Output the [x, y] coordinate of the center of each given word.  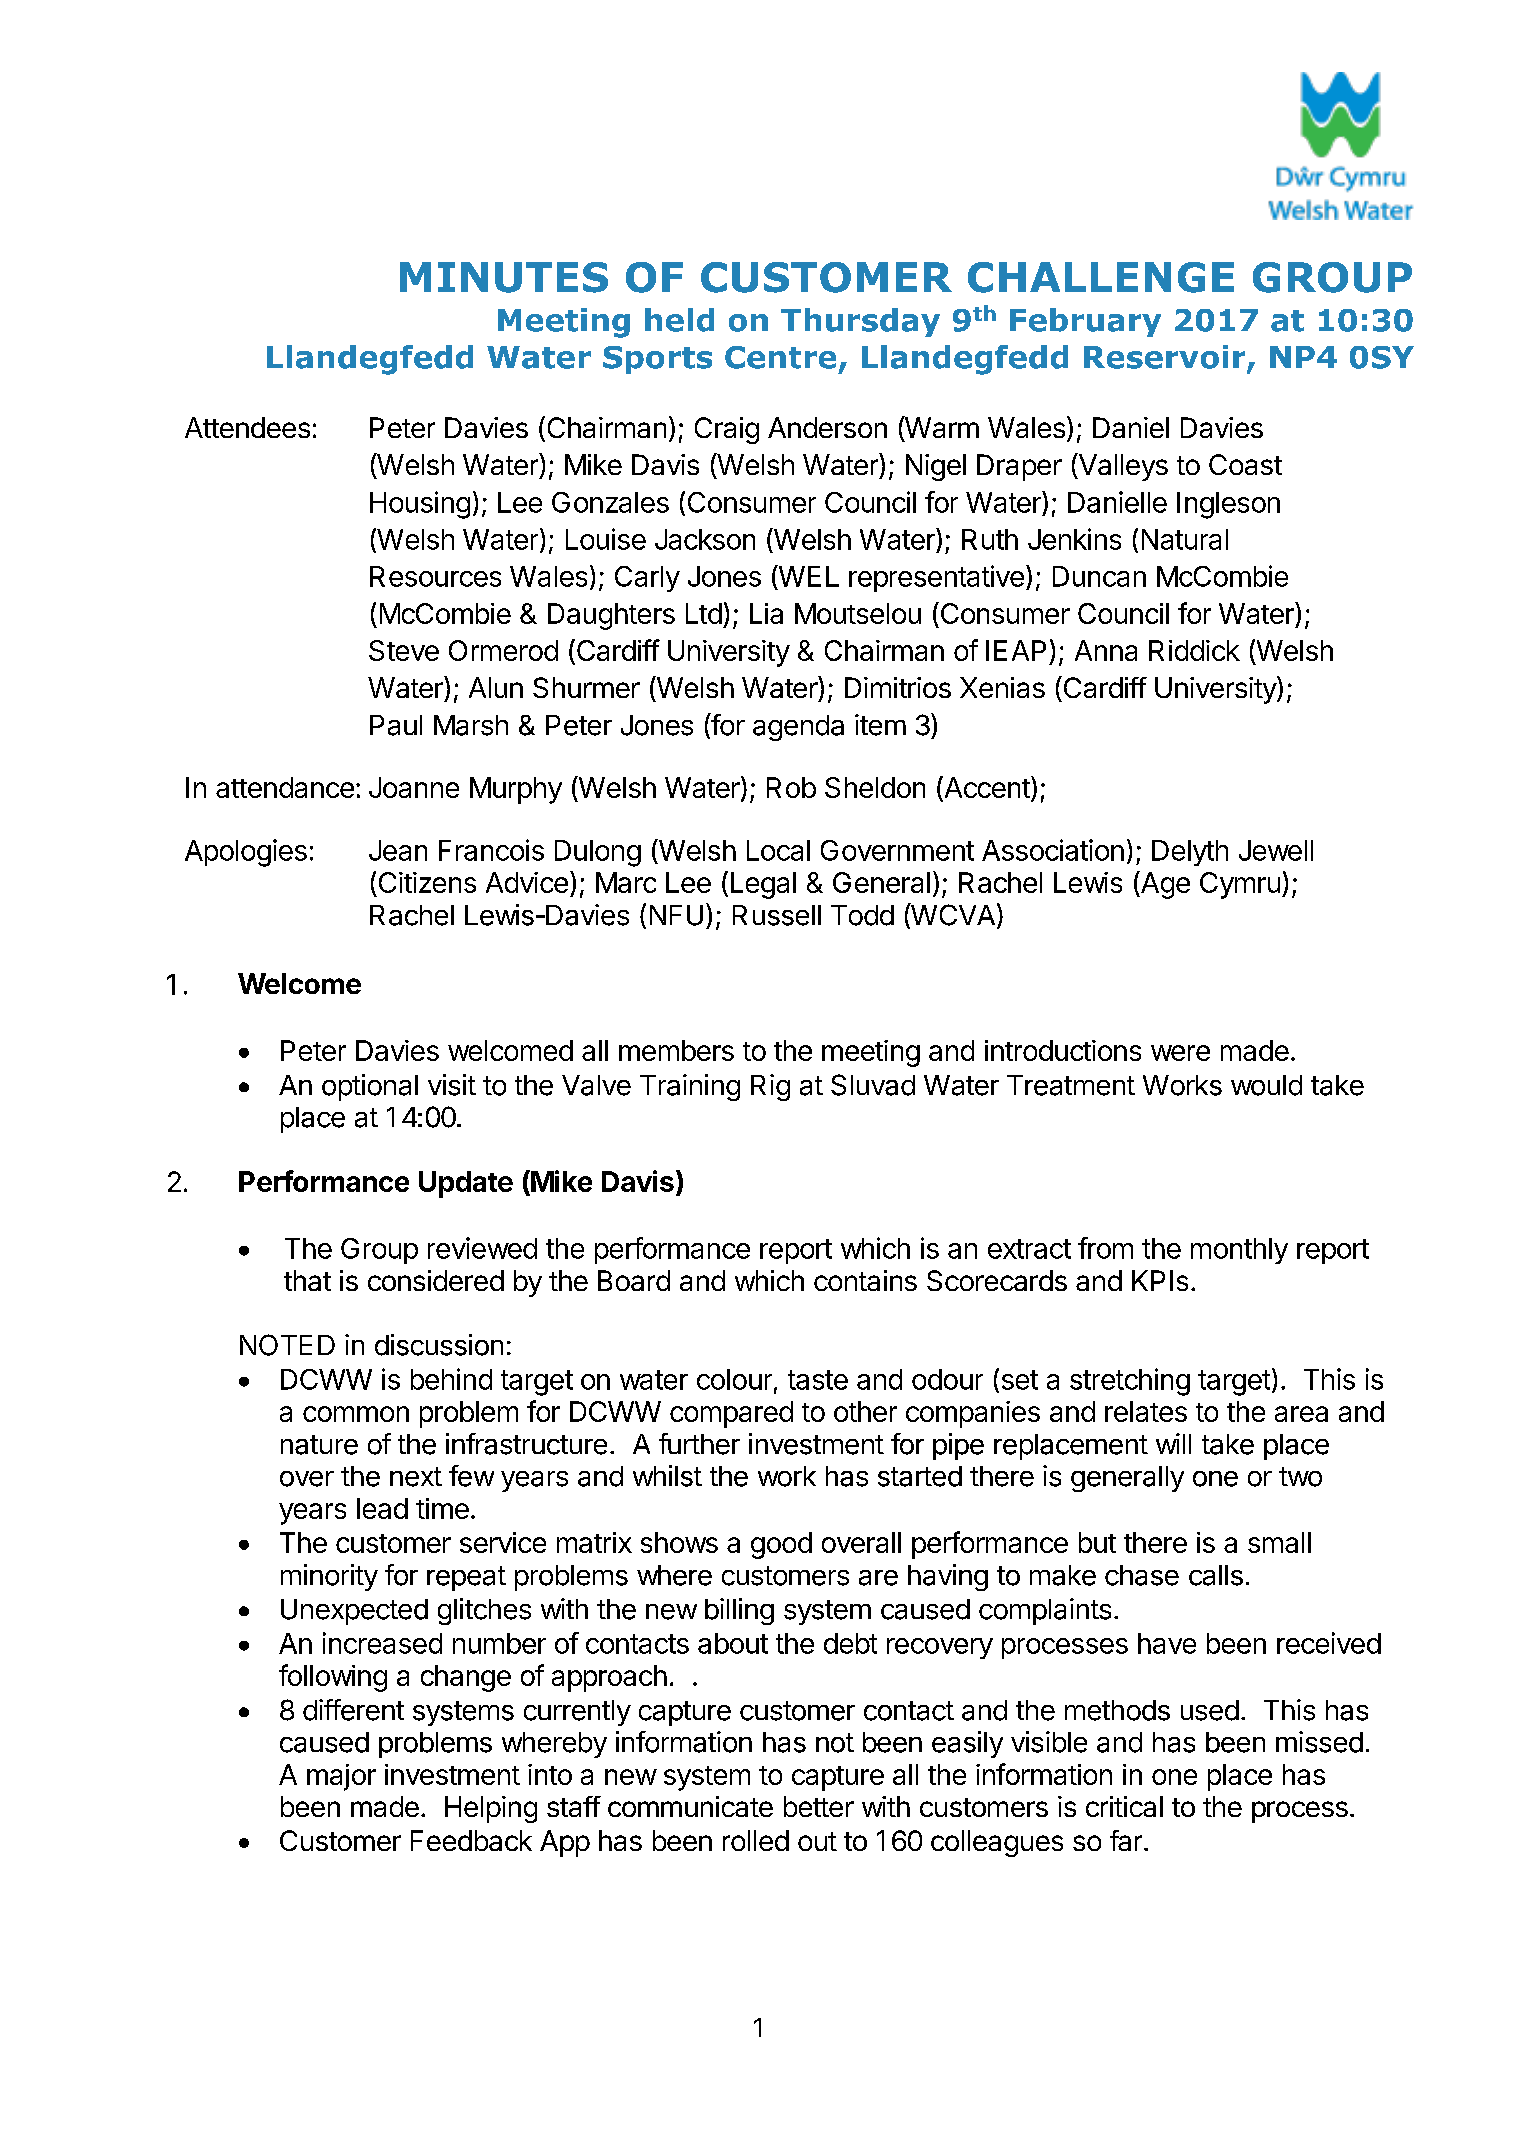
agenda [798, 728]
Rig [770, 1087]
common [356, 1414]
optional [370, 1087]
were [1180, 1053]
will [1173, 1443]
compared [731, 1414]
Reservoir [1166, 358]
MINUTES [504, 277]
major [341, 1777]
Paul [396, 725]
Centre [780, 357]
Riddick [1194, 650]
